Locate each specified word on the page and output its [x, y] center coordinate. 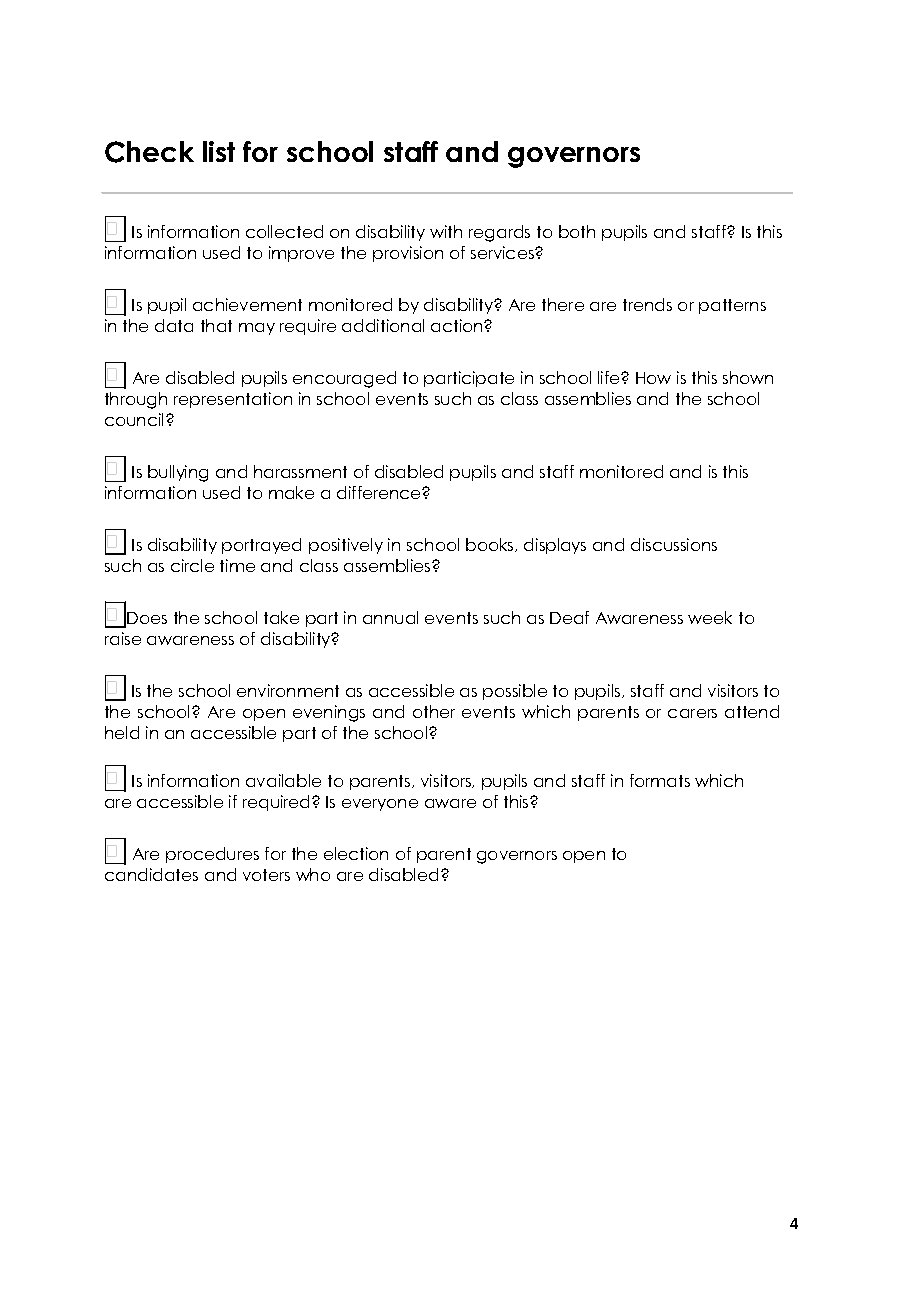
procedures [212, 855]
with [446, 231]
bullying [178, 473]
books [491, 545]
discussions [674, 544]
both [577, 231]
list [219, 151]
